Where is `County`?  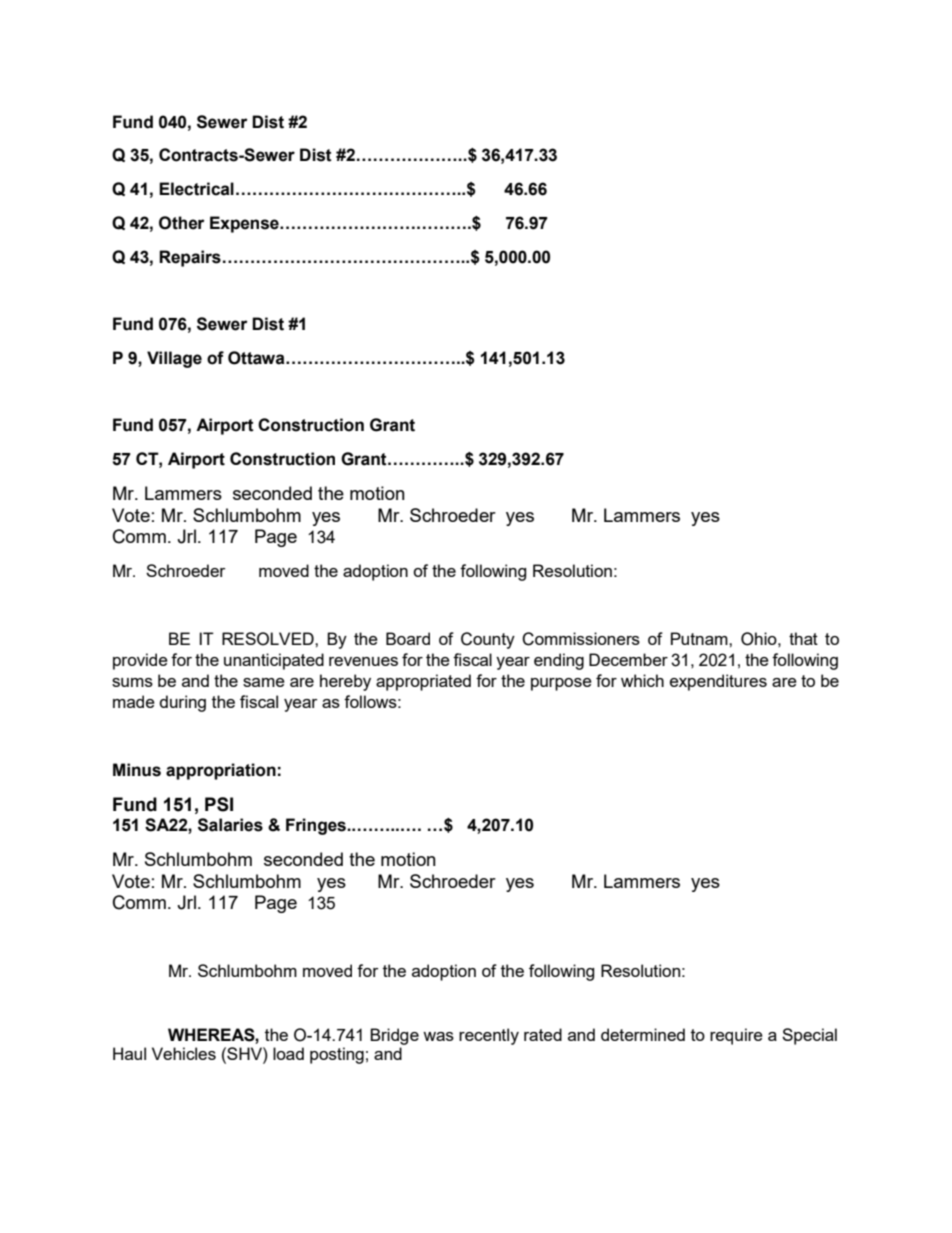
County is located at coordinates (488, 640).
